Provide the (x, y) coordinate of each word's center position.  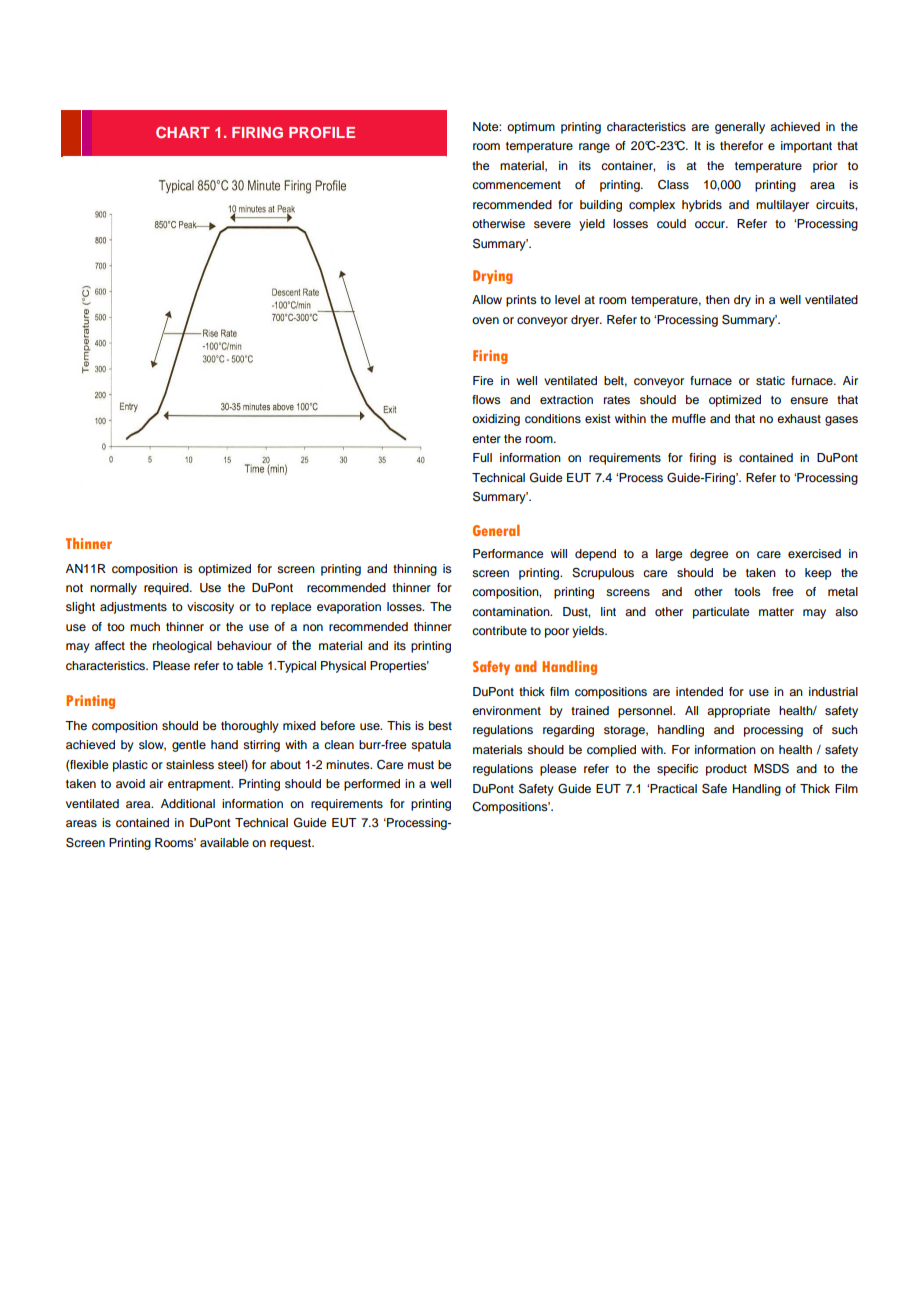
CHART (183, 132)
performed (372, 785)
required (167, 589)
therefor (741, 145)
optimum (531, 128)
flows (486, 399)
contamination (512, 611)
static (770, 380)
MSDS (771, 769)
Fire (483, 380)
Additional (188, 803)
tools (747, 591)
